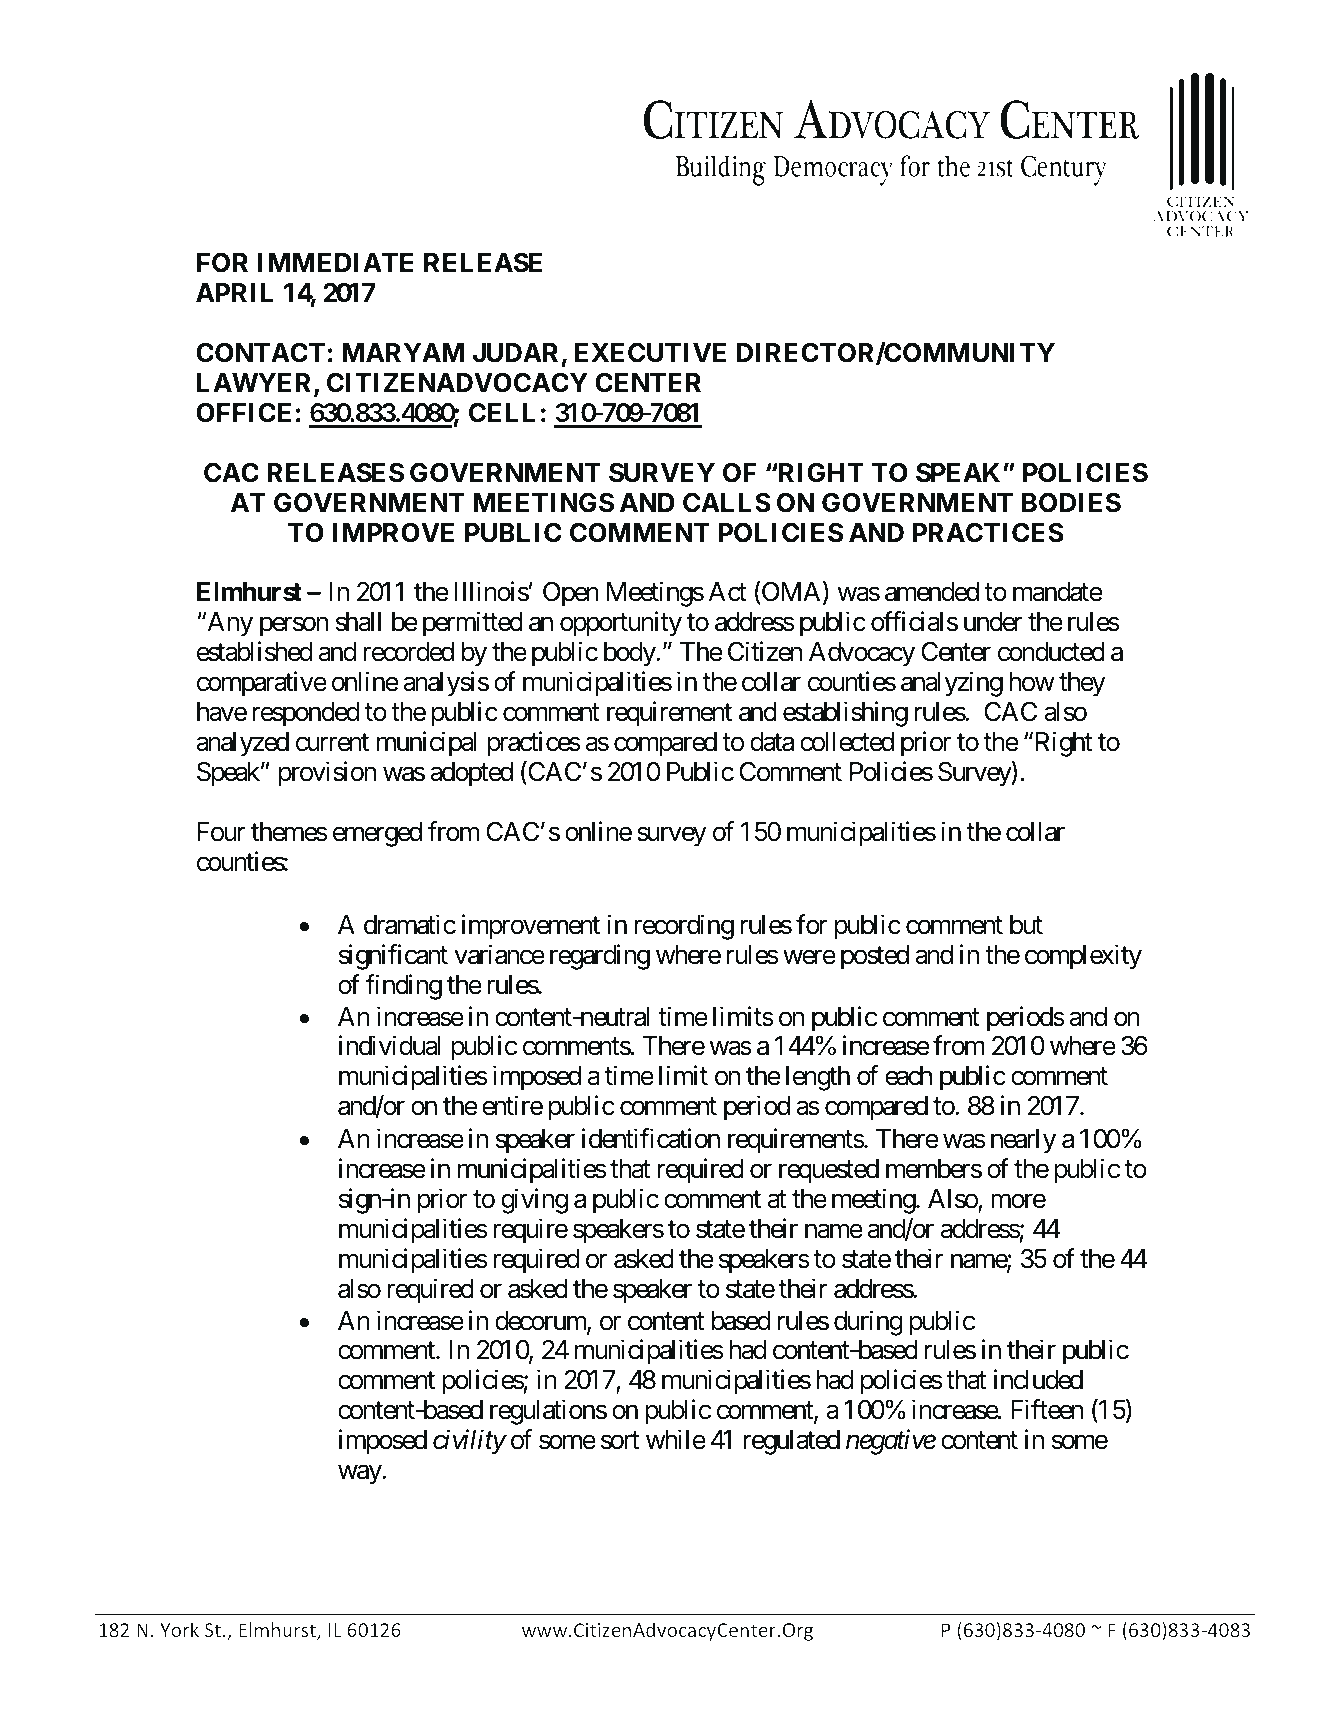 The width and height of the document is (1330, 1722). What do you see at coordinates (891, 1442) in the document?
I see `negative` at bounding box center [891, 1442].
